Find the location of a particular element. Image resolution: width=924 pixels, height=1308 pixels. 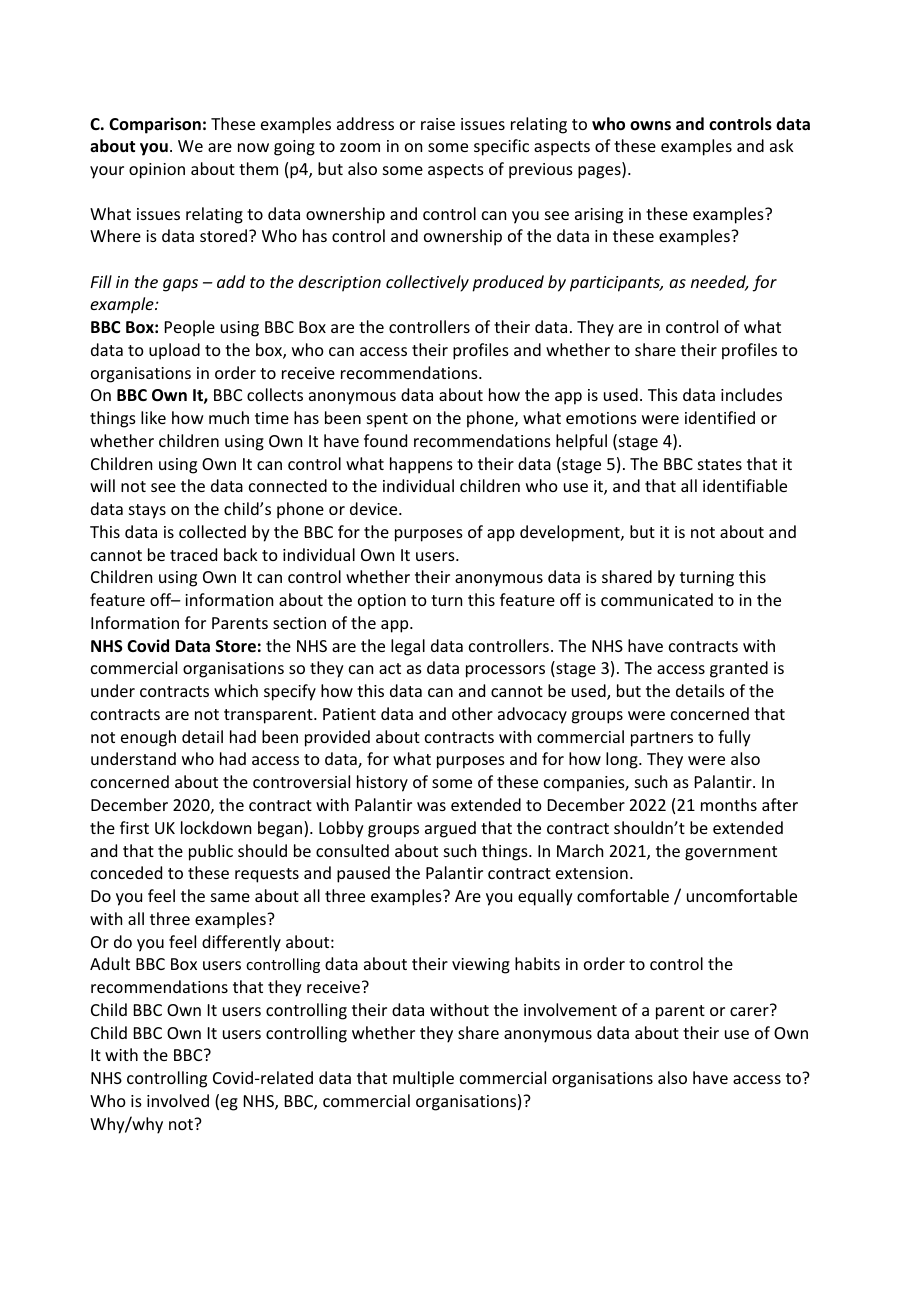

raise is located at coordinates (438, 124).
